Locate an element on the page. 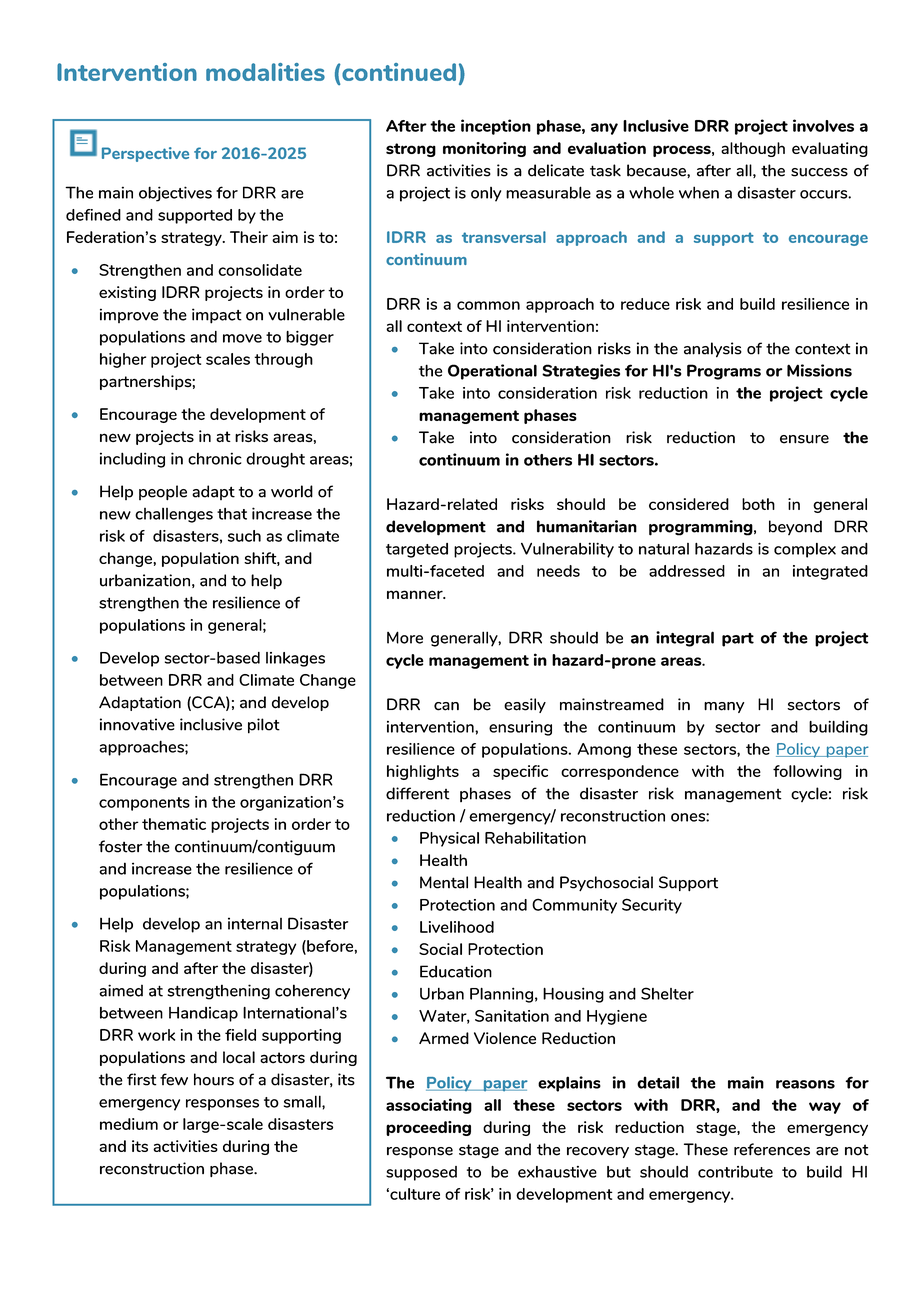 The height and width of the image is (1308, 924). medium is located at coordinates (129, 1124).
